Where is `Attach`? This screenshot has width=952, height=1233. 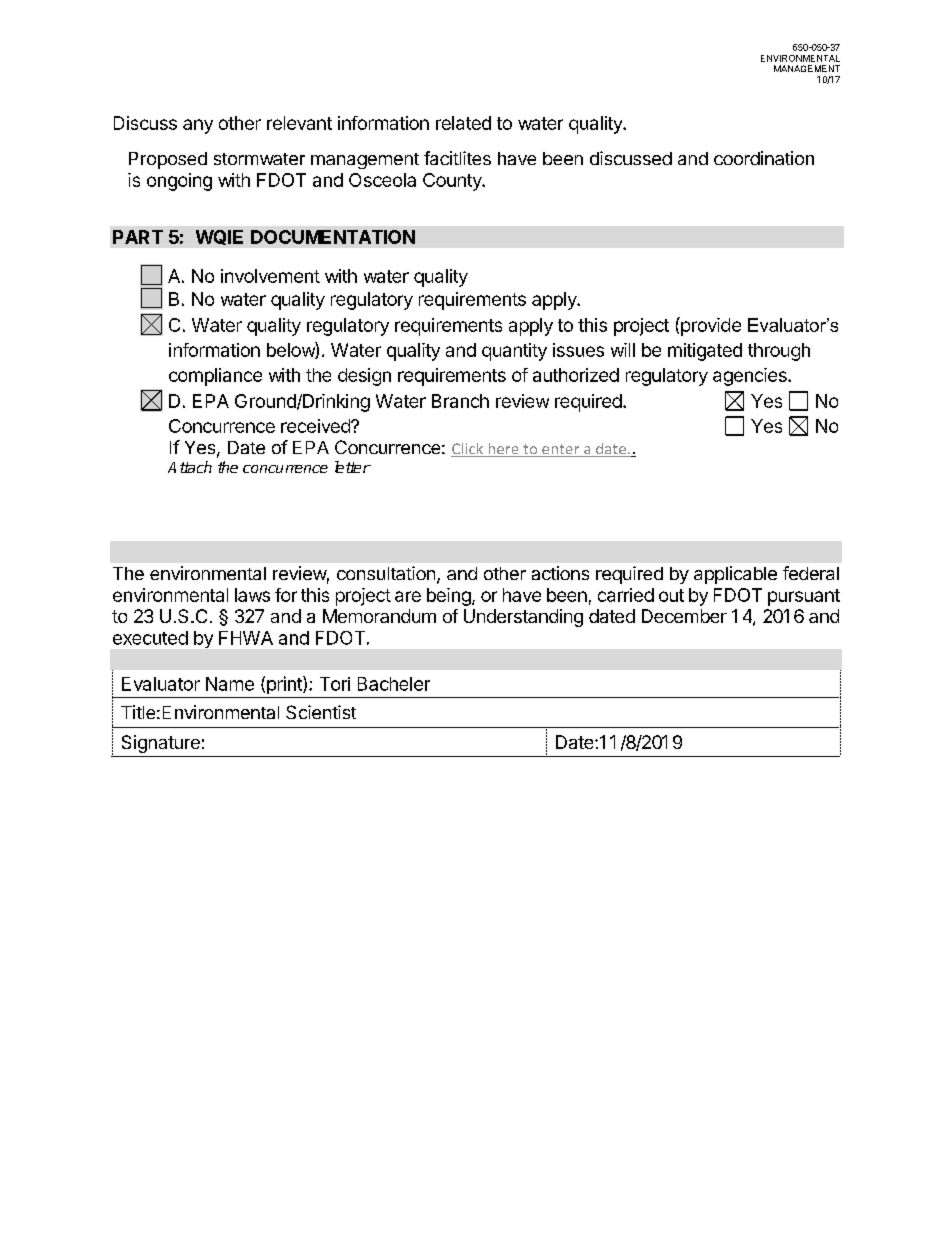 Attach is located at coordinates (190, 467).
